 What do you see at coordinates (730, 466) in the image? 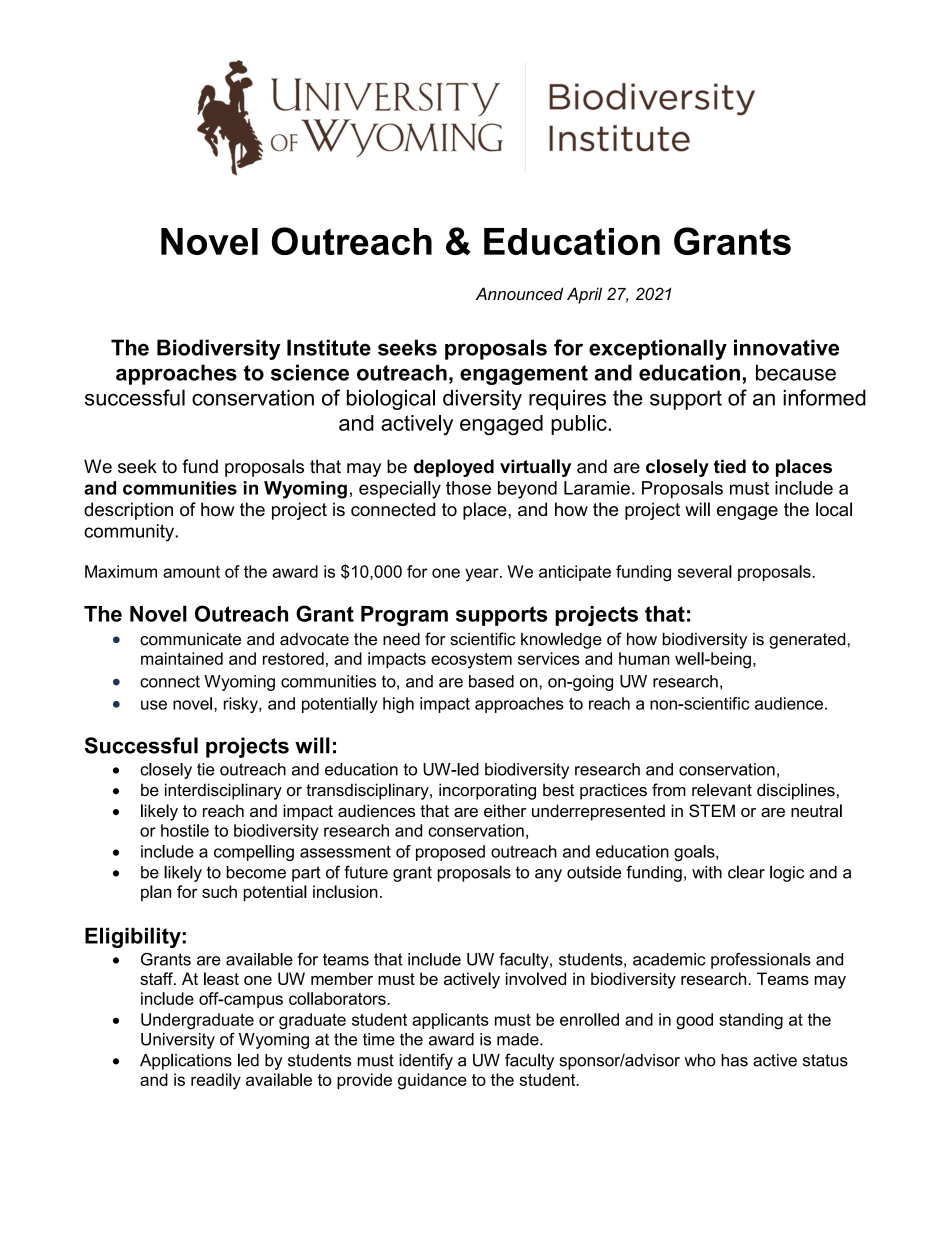
I see `tied` at bounding box center [730, 466].
